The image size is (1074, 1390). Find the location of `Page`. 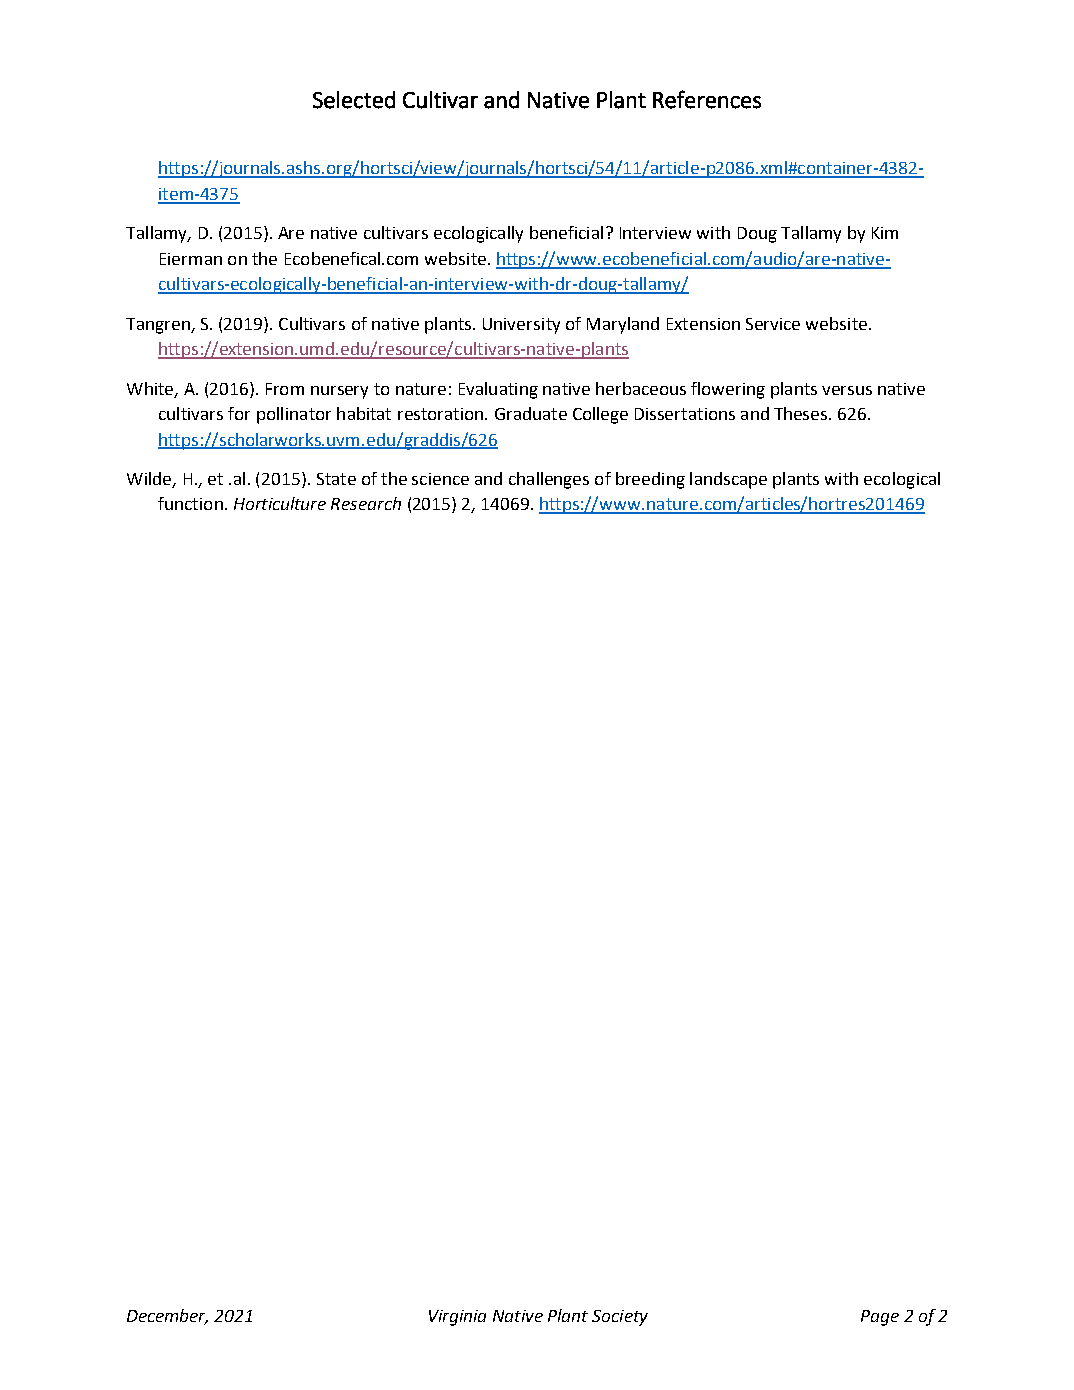

Page is located at coordinates (880, 1318).
